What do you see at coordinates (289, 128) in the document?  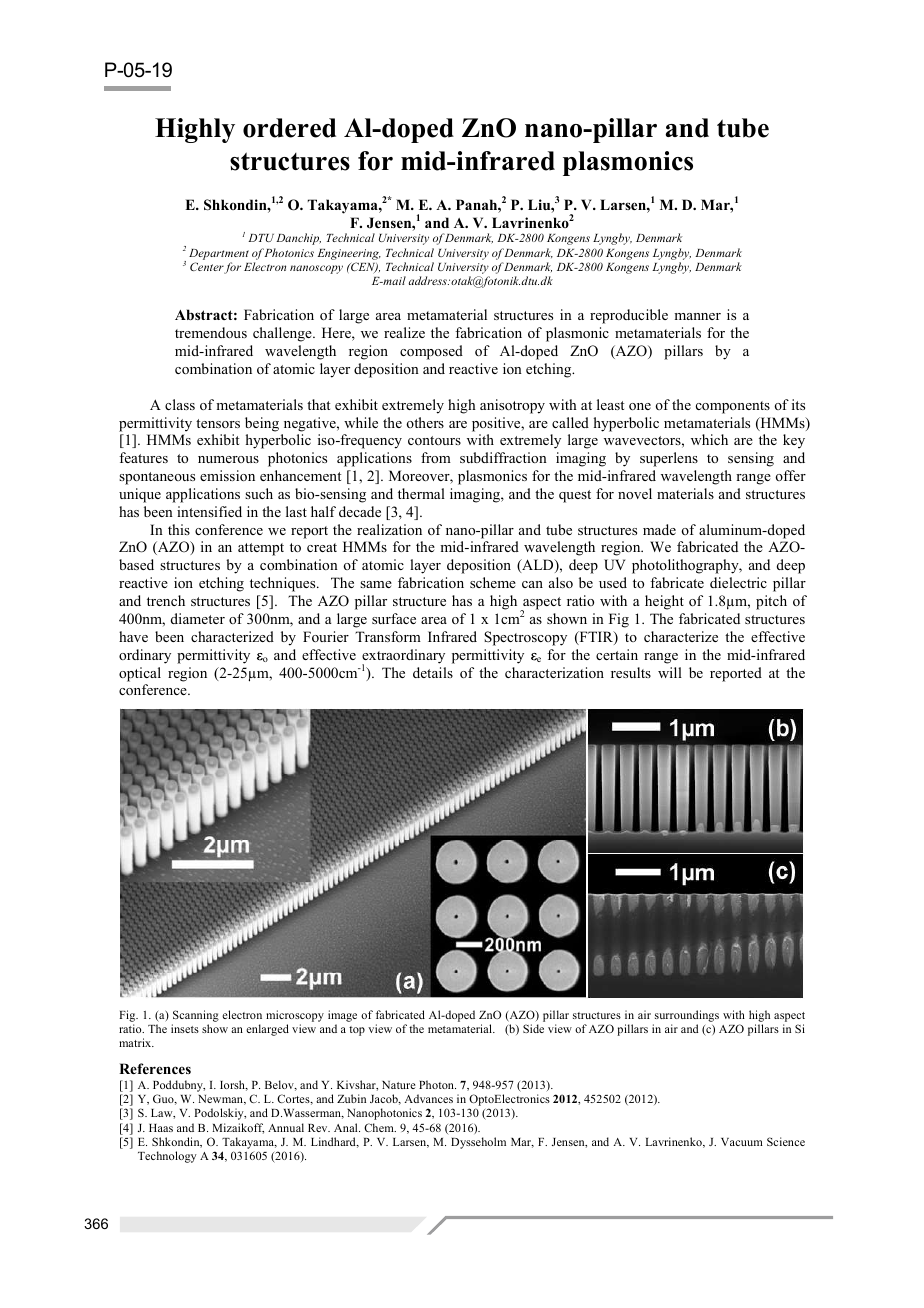 I see `ordered` at bounding box center [289, 128].
